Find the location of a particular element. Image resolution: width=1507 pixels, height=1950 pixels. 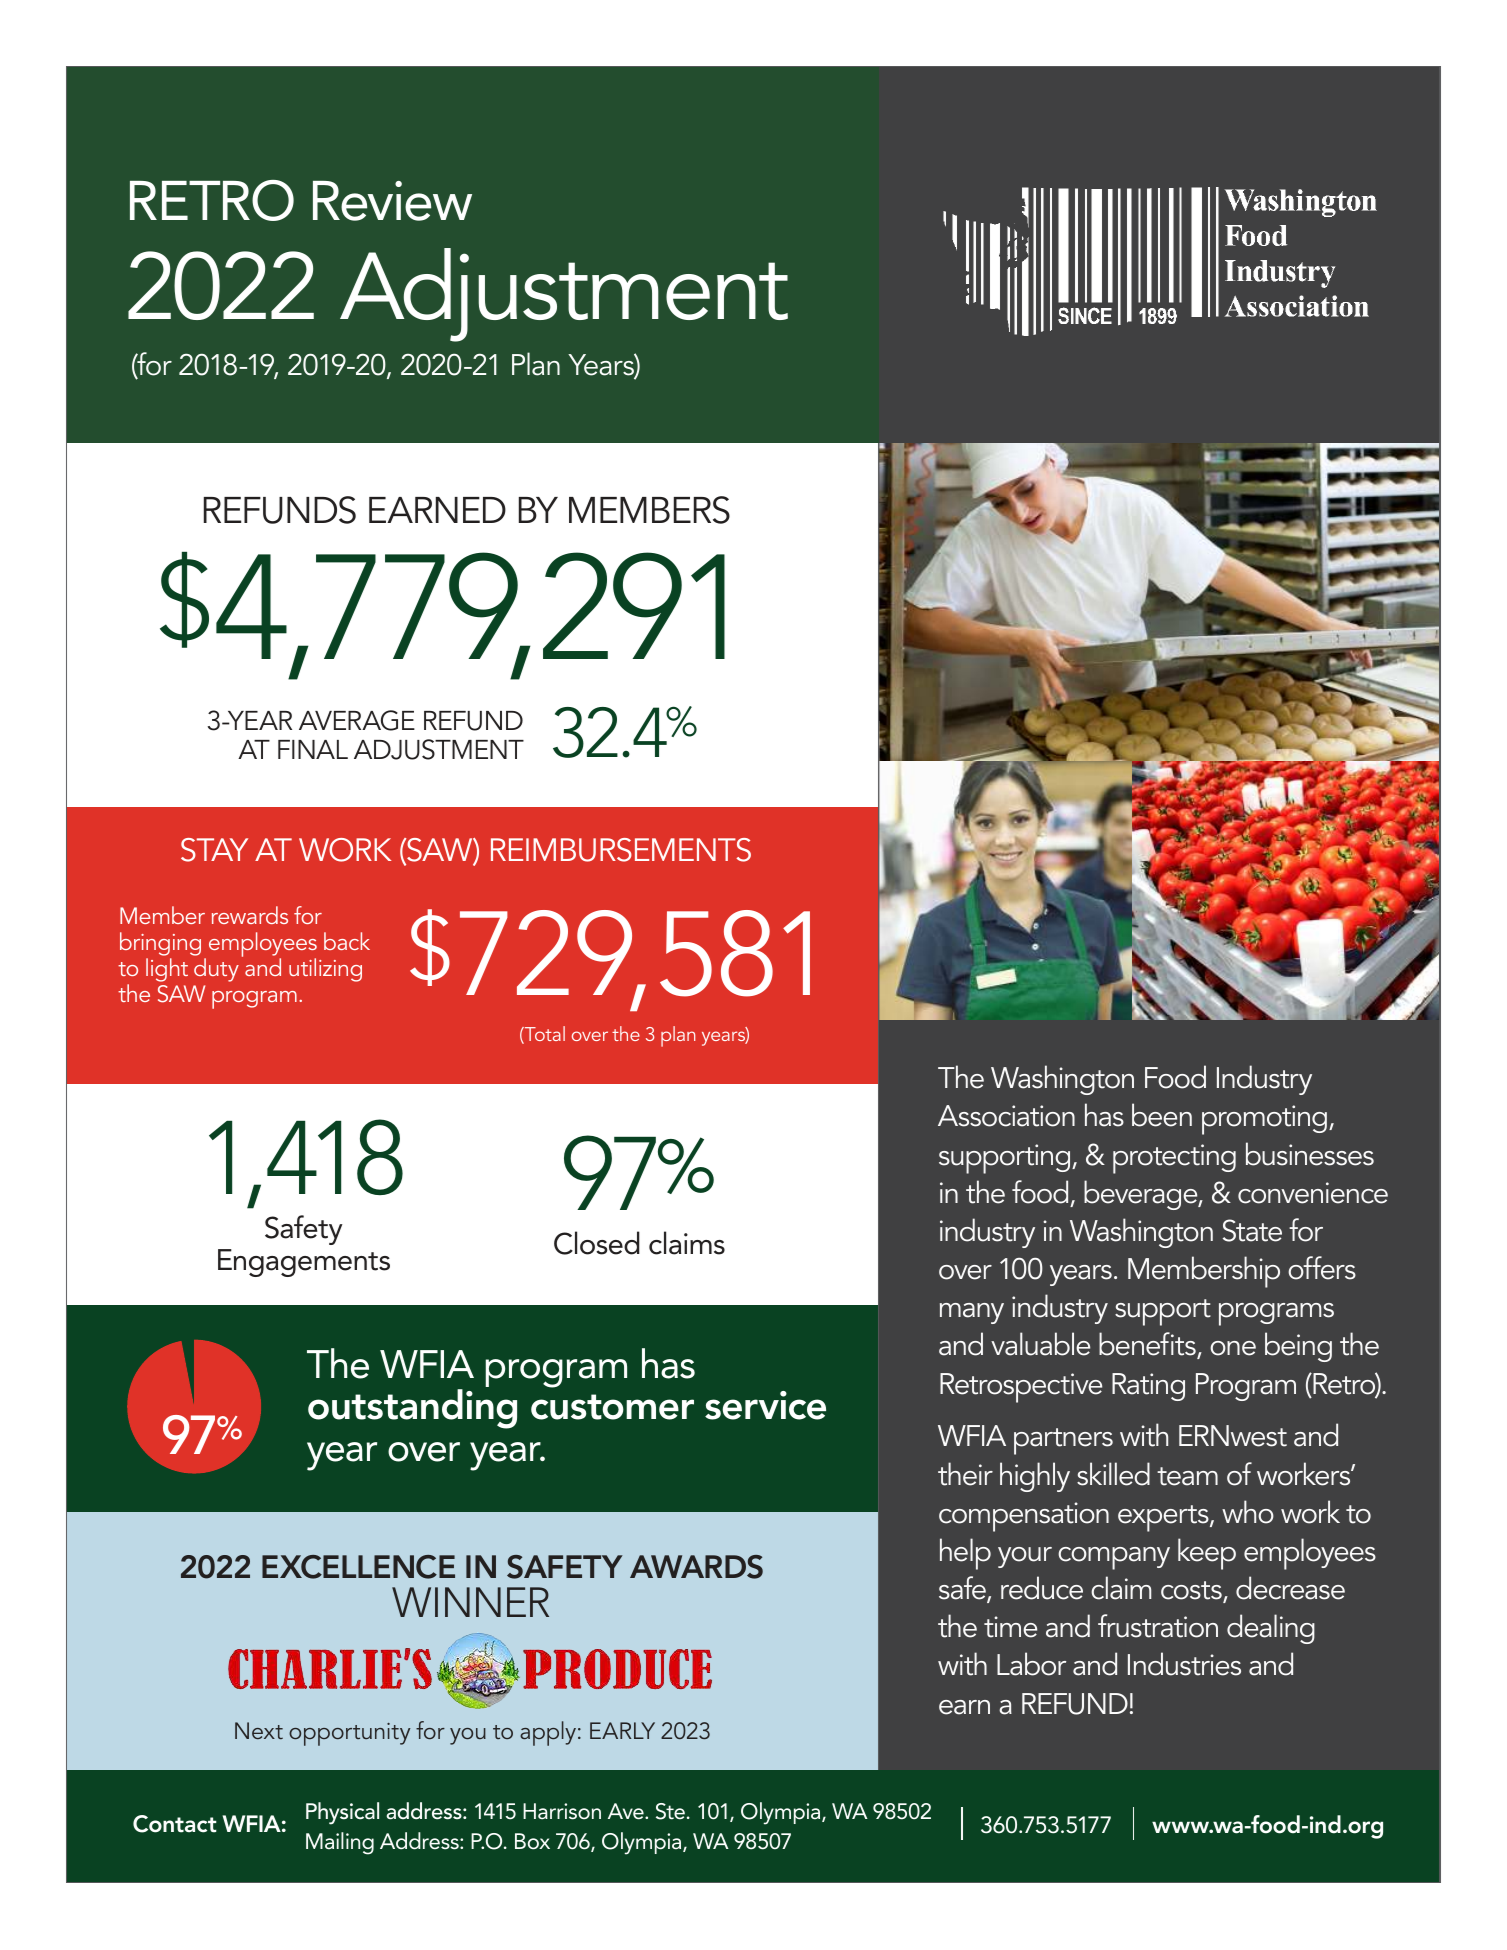

State is located at coordinates (1252, 1230).
